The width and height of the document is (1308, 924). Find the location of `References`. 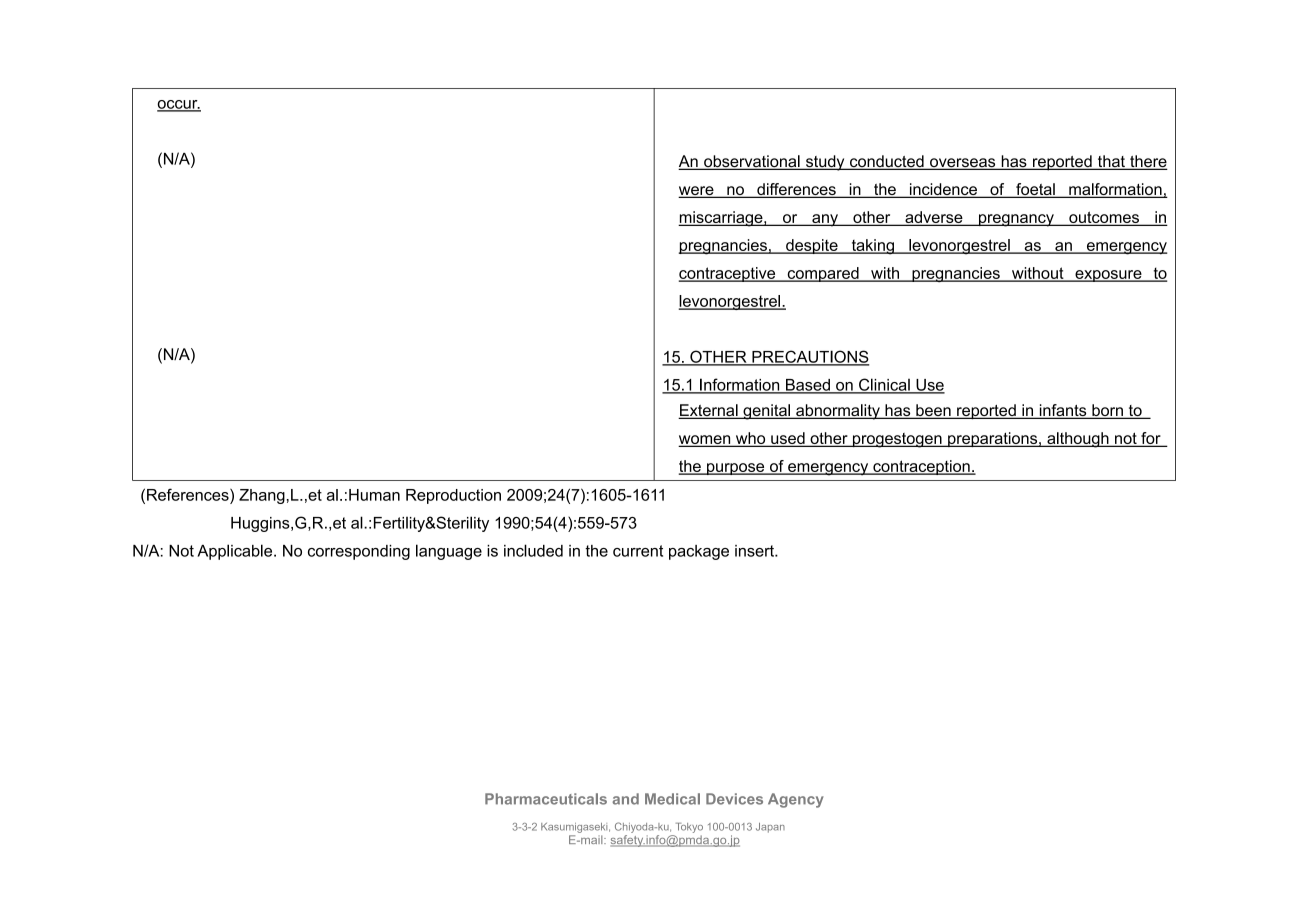

References is located at coordinates (189, 494).
